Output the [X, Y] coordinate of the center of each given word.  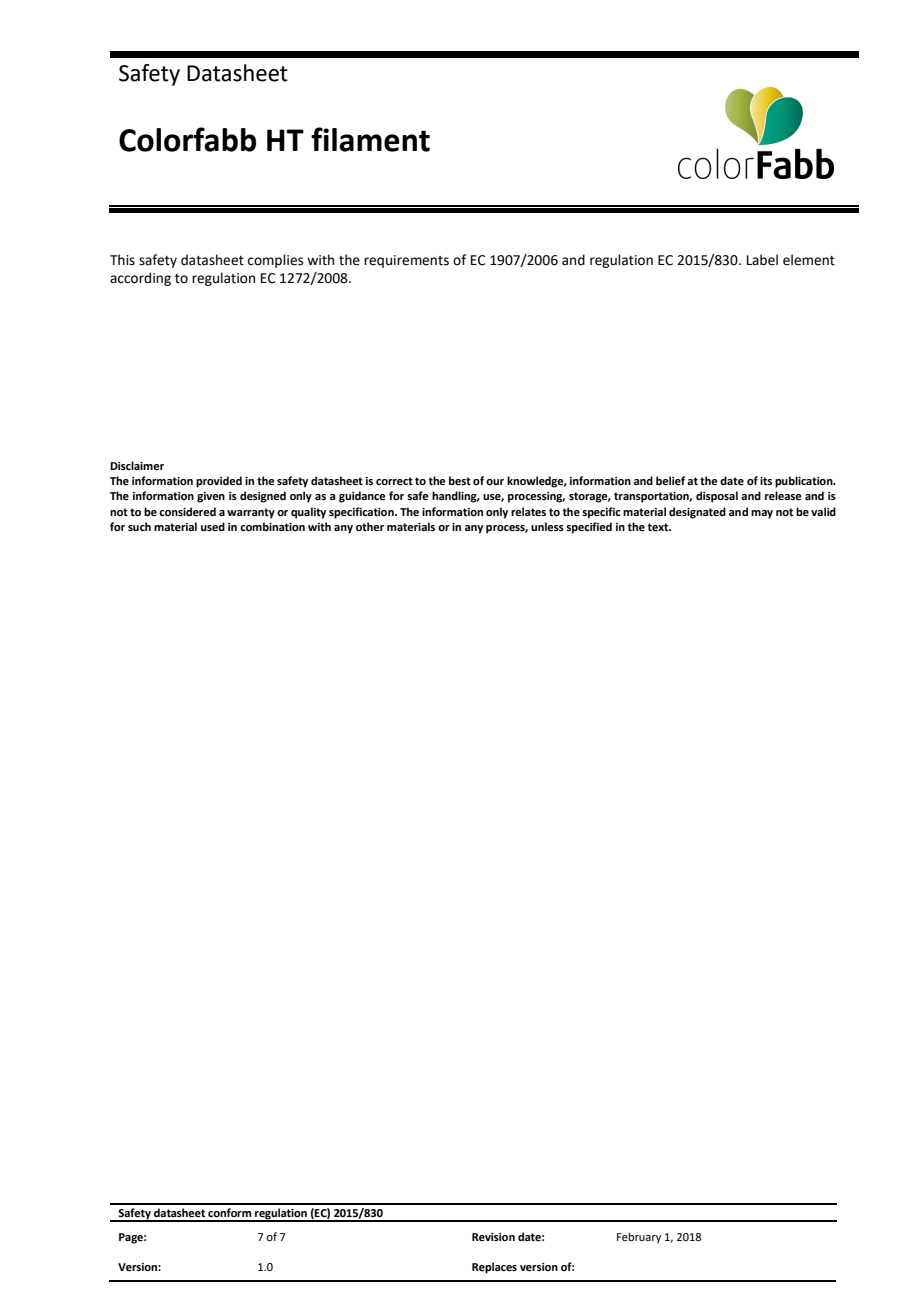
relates [528, 511]
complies [275, 261]
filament [370, 139]
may [762, 514]
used [213, 526]
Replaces [494, 1268]
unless [547, 526]
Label [762, 260]
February [639, 1238]
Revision [493, 1237]
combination [272, 526]
